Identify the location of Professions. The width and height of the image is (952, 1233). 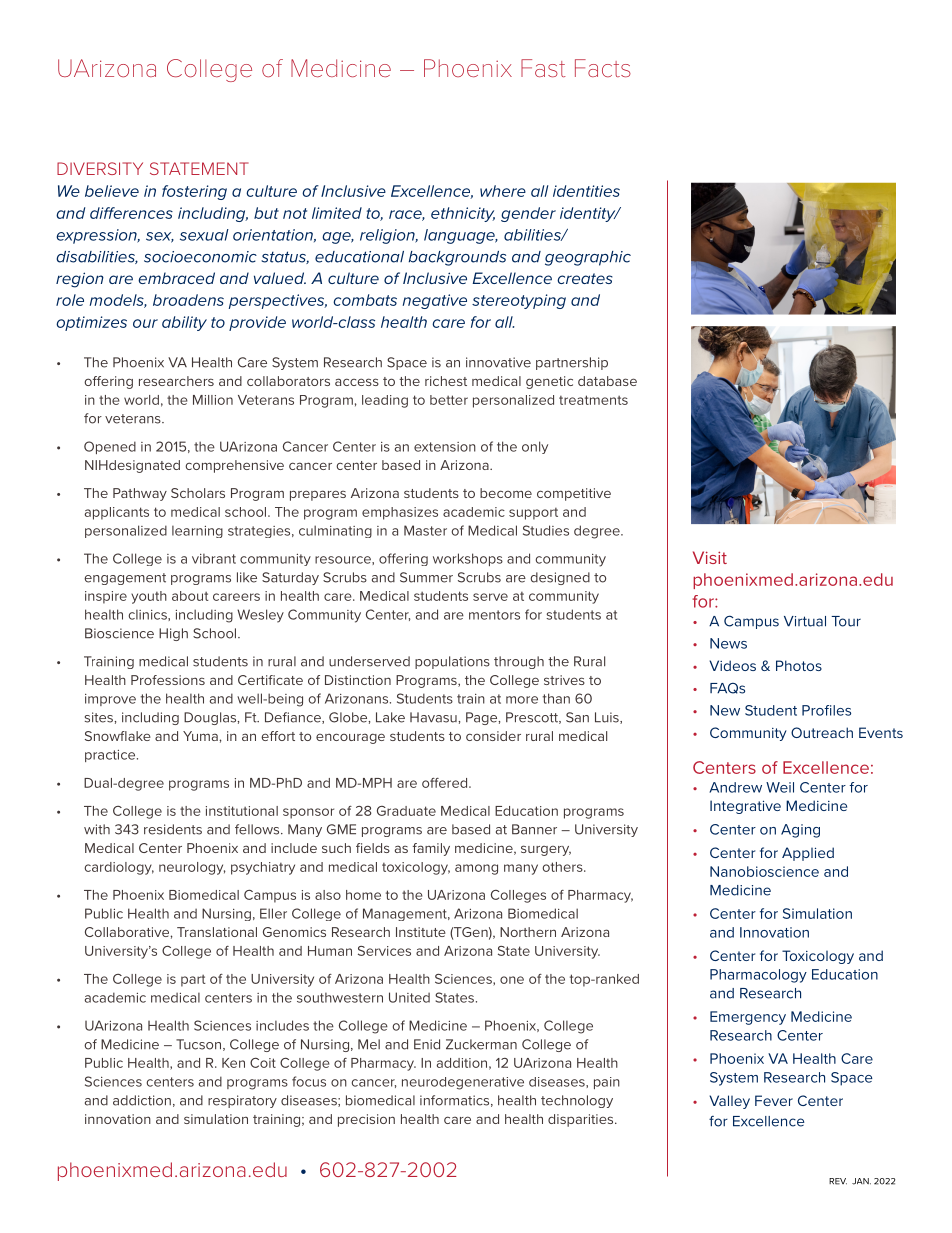
(168, 680).
